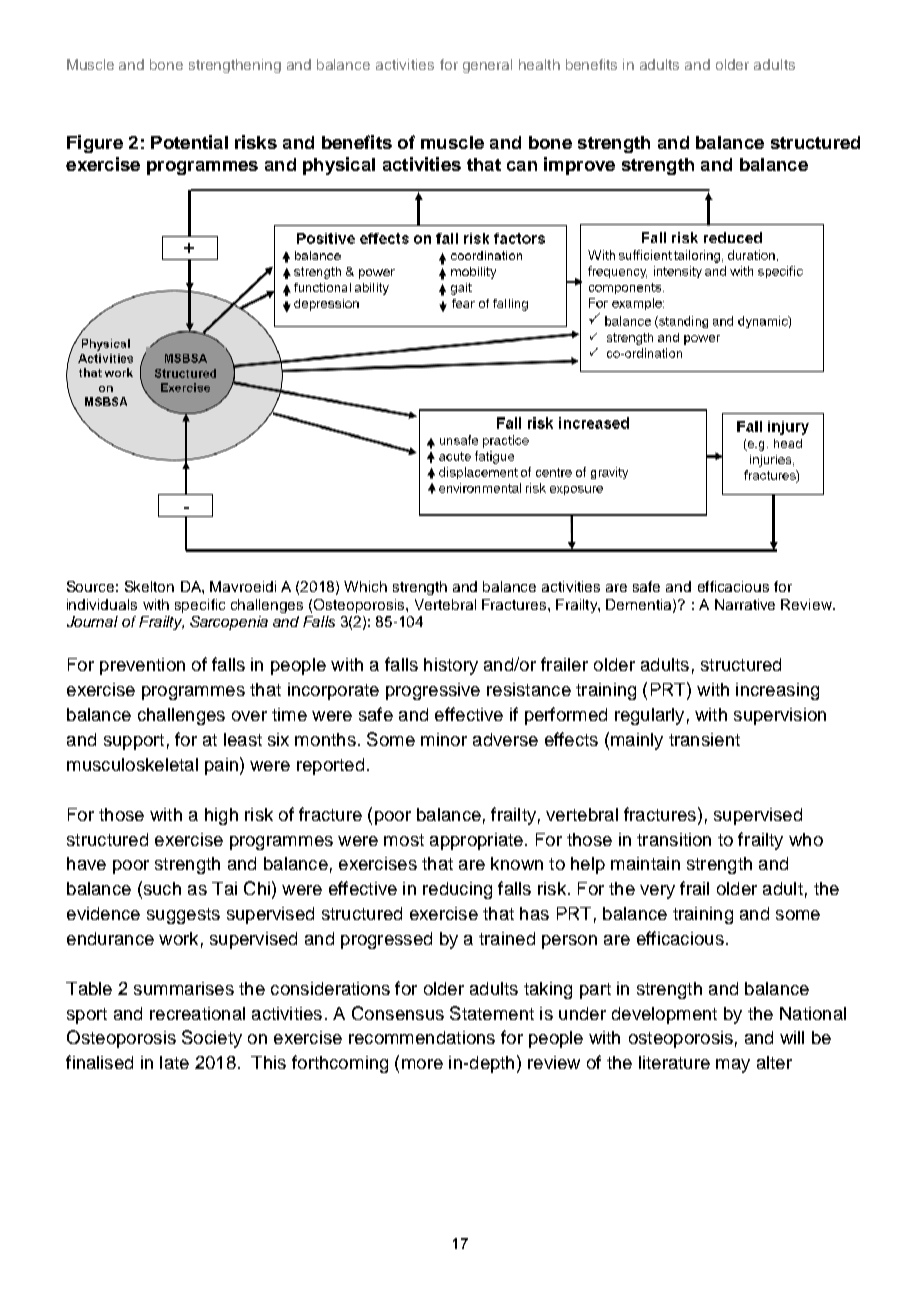 This page has height=1308, width=924. I want to click on increasing, so click(777, 691).
